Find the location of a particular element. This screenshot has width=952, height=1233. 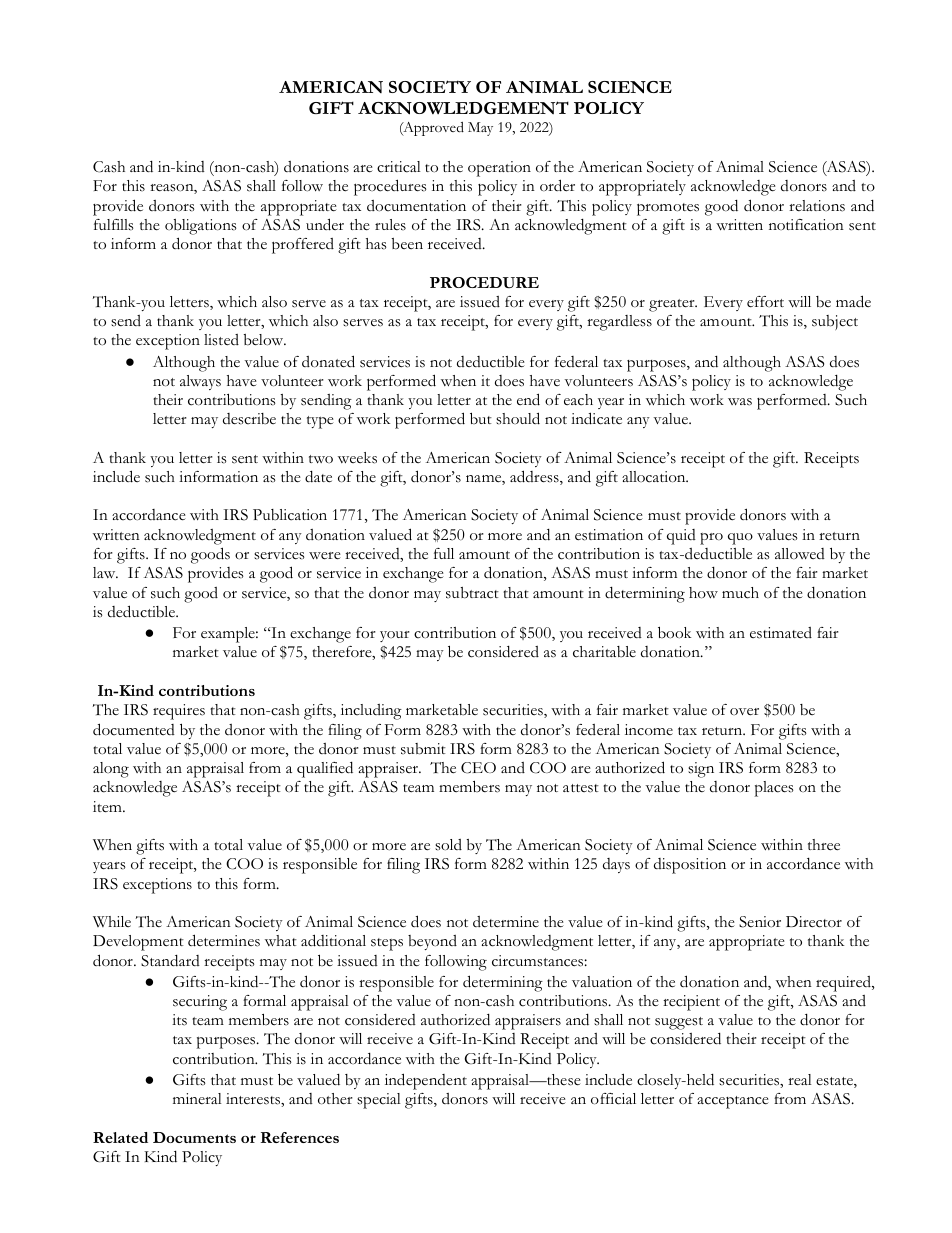

over is located at coordinates (744, 712).
